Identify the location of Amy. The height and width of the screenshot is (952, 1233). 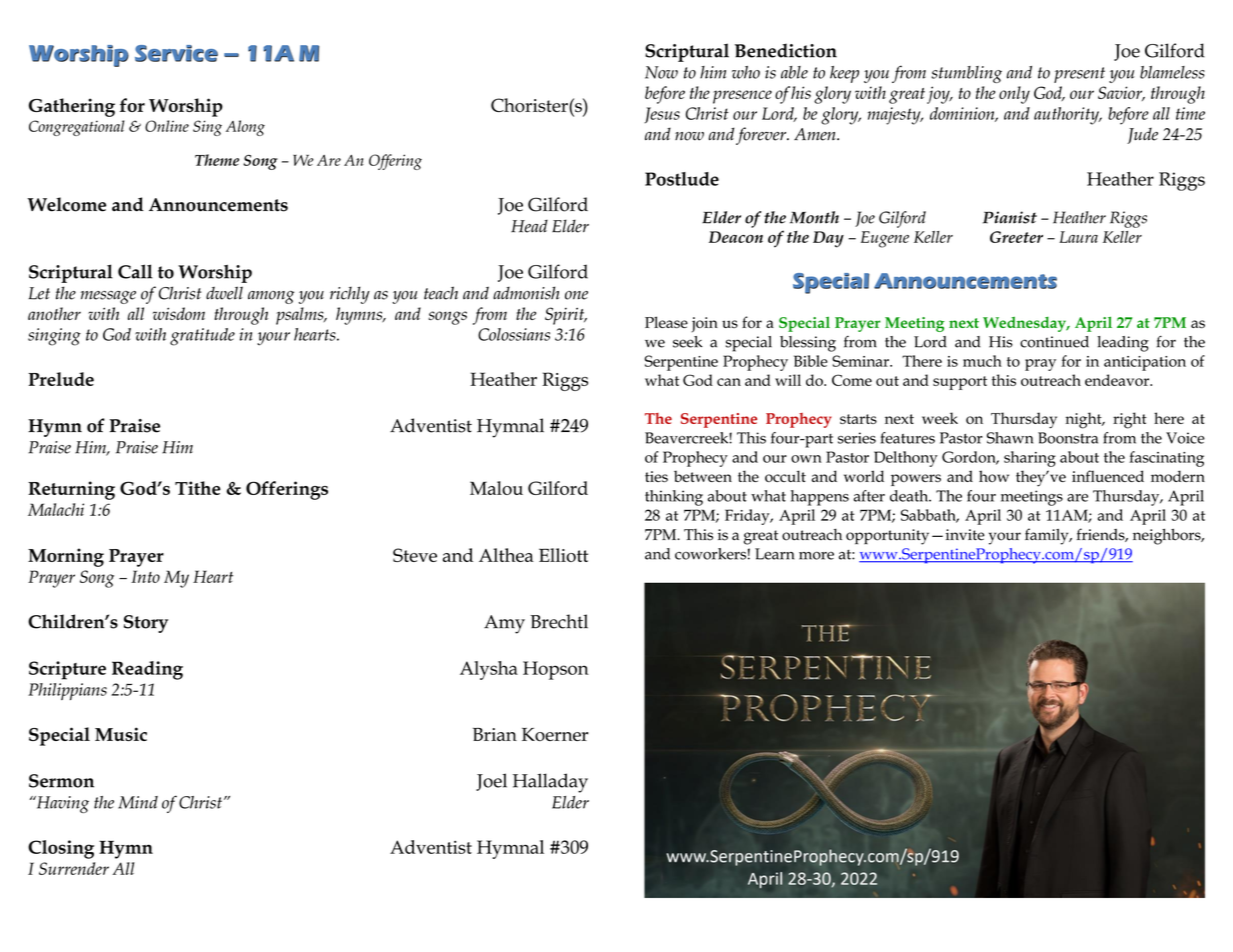
(504, 624).
